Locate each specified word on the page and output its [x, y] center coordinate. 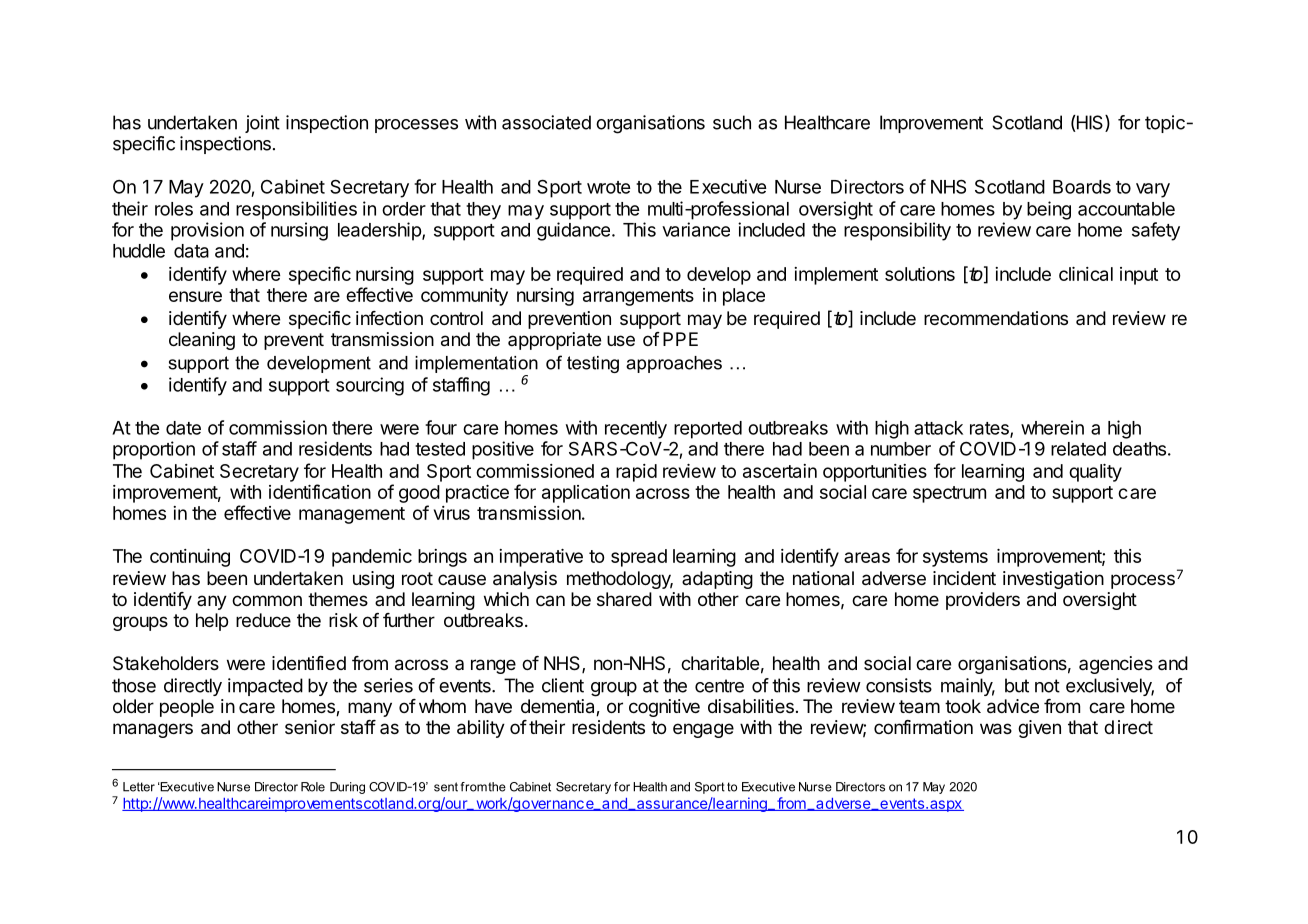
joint [262, 124]
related [1078, 449]
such [732, 122]
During [347, 788]
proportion [154, 450]
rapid [636, 473]
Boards [1082, 187]
